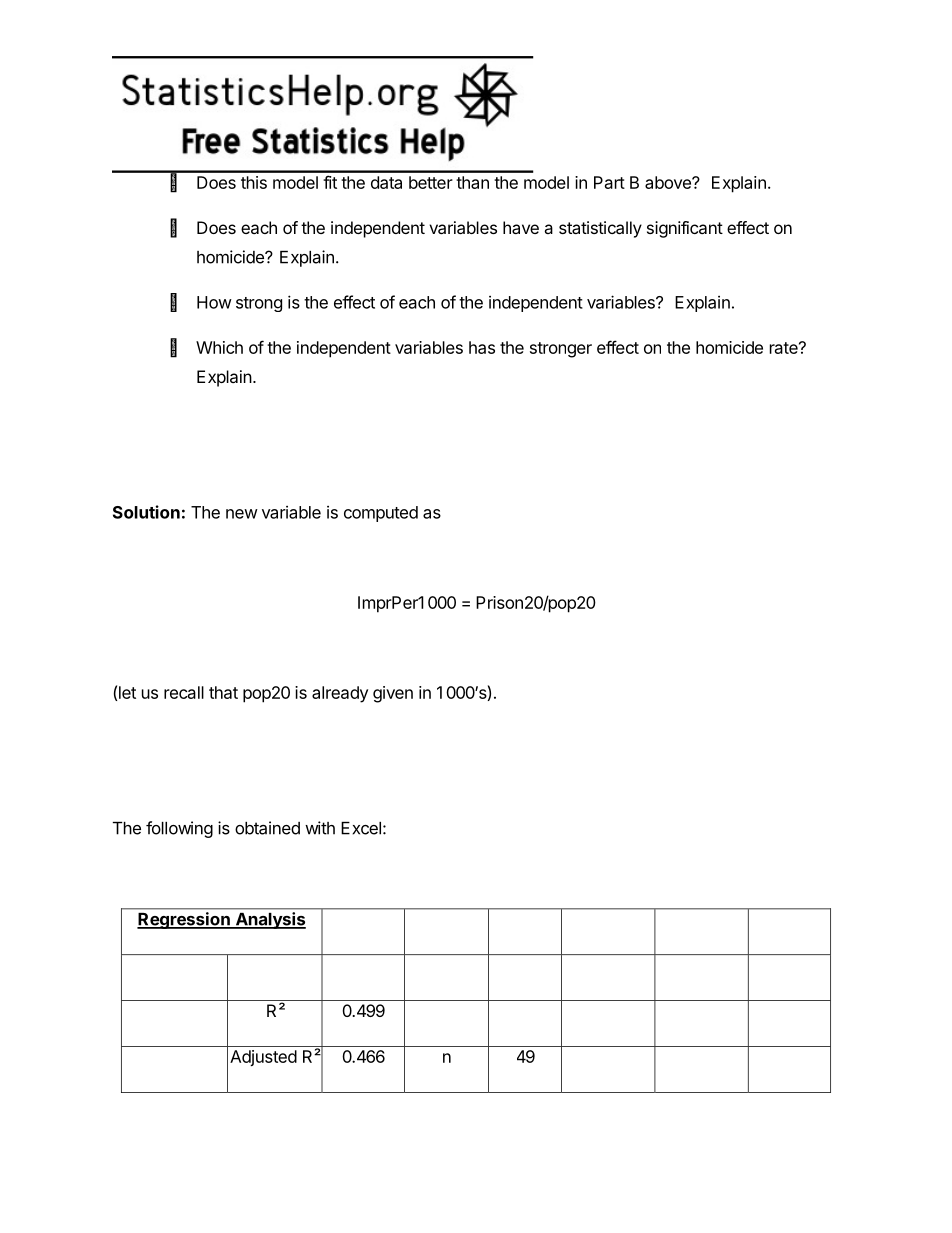  What do you see at coordinates (269, 920) in the image?
I see `Analysis` at bounding box center [269, 920].
